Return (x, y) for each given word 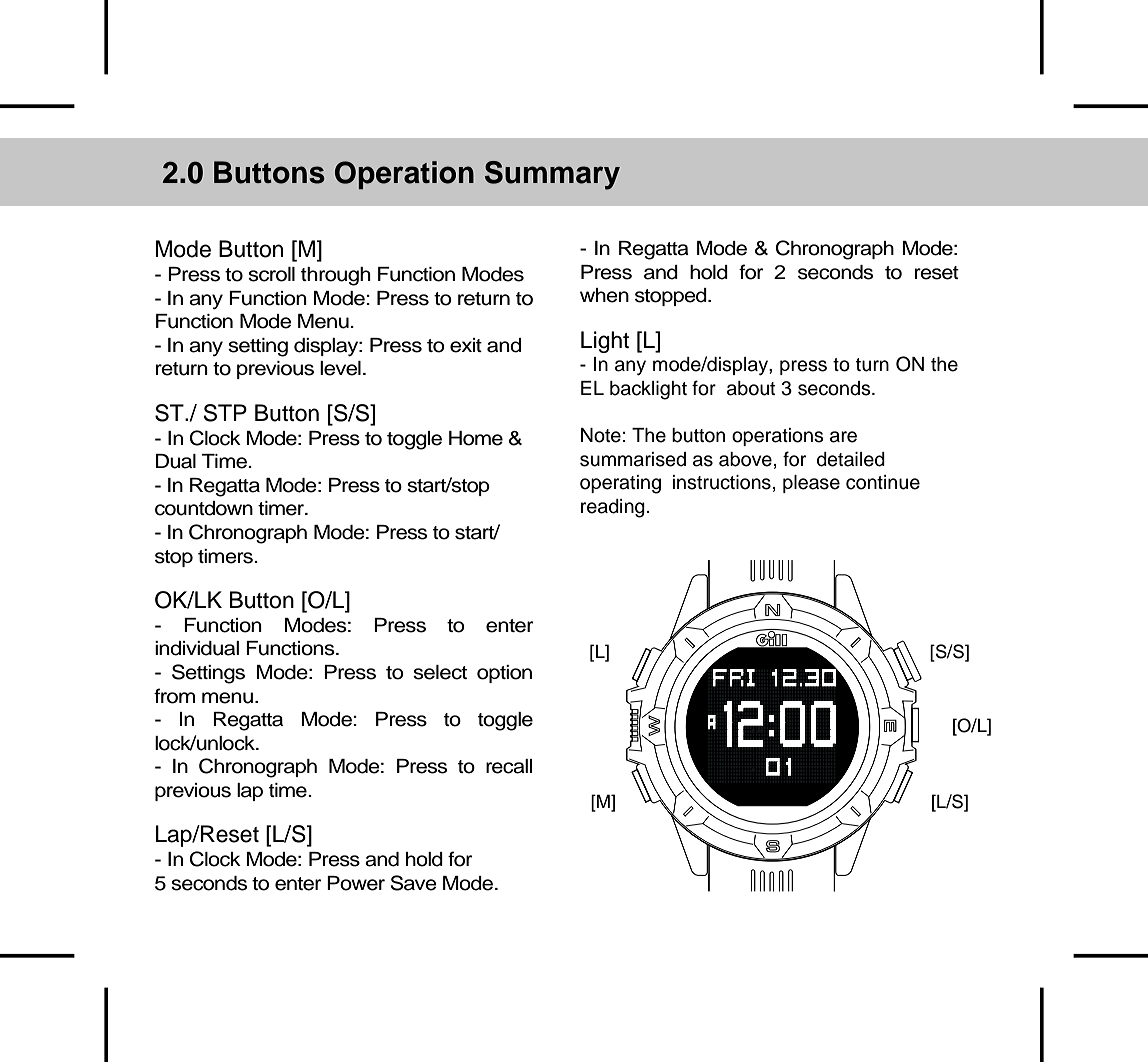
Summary (552, 175)
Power (356, 883)
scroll (271, 274)
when (604, 295)
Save (413, 883)
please (811, 484)
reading (613, 508)
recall (509, 766)
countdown (204, 508)
